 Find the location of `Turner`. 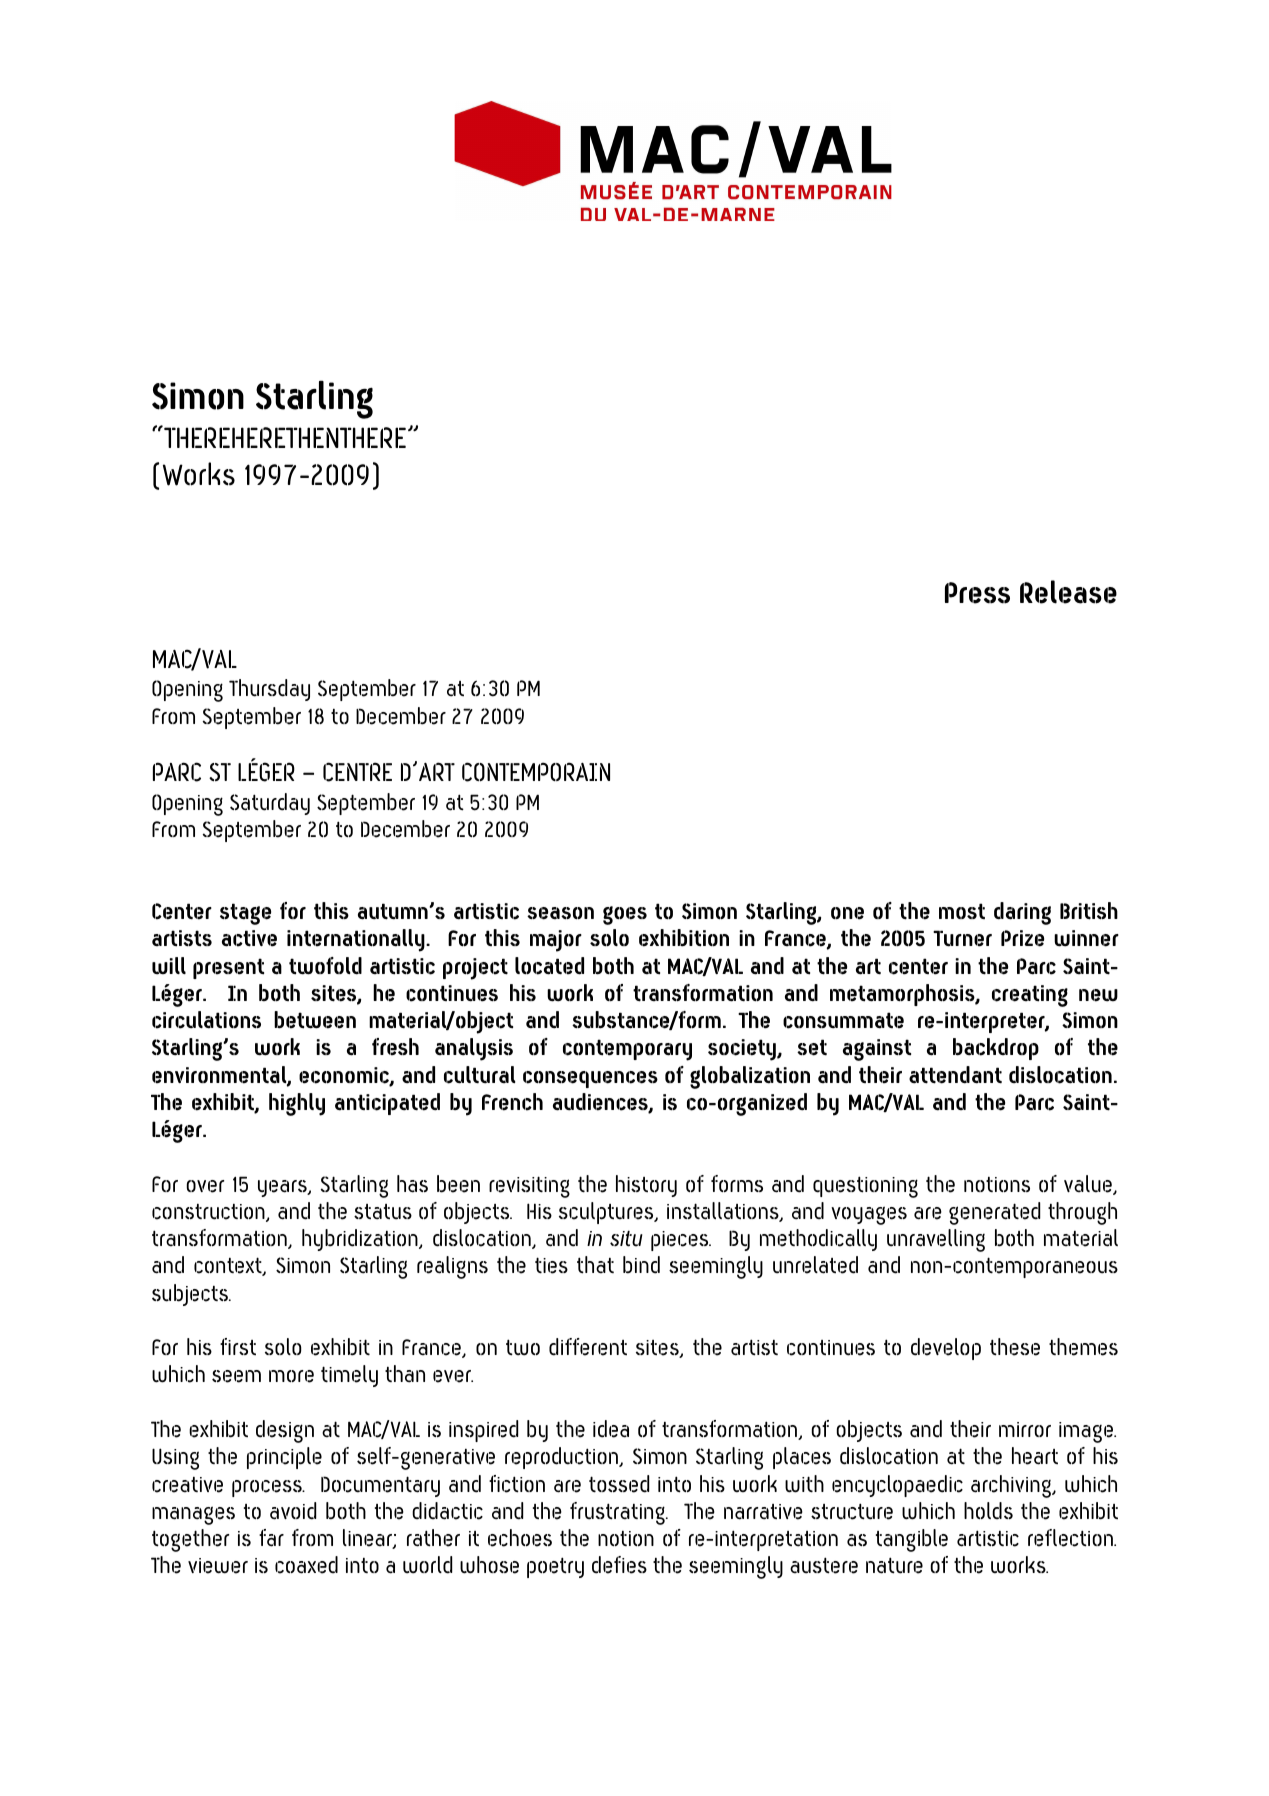

Turner is located at coordinates (962, 938).
